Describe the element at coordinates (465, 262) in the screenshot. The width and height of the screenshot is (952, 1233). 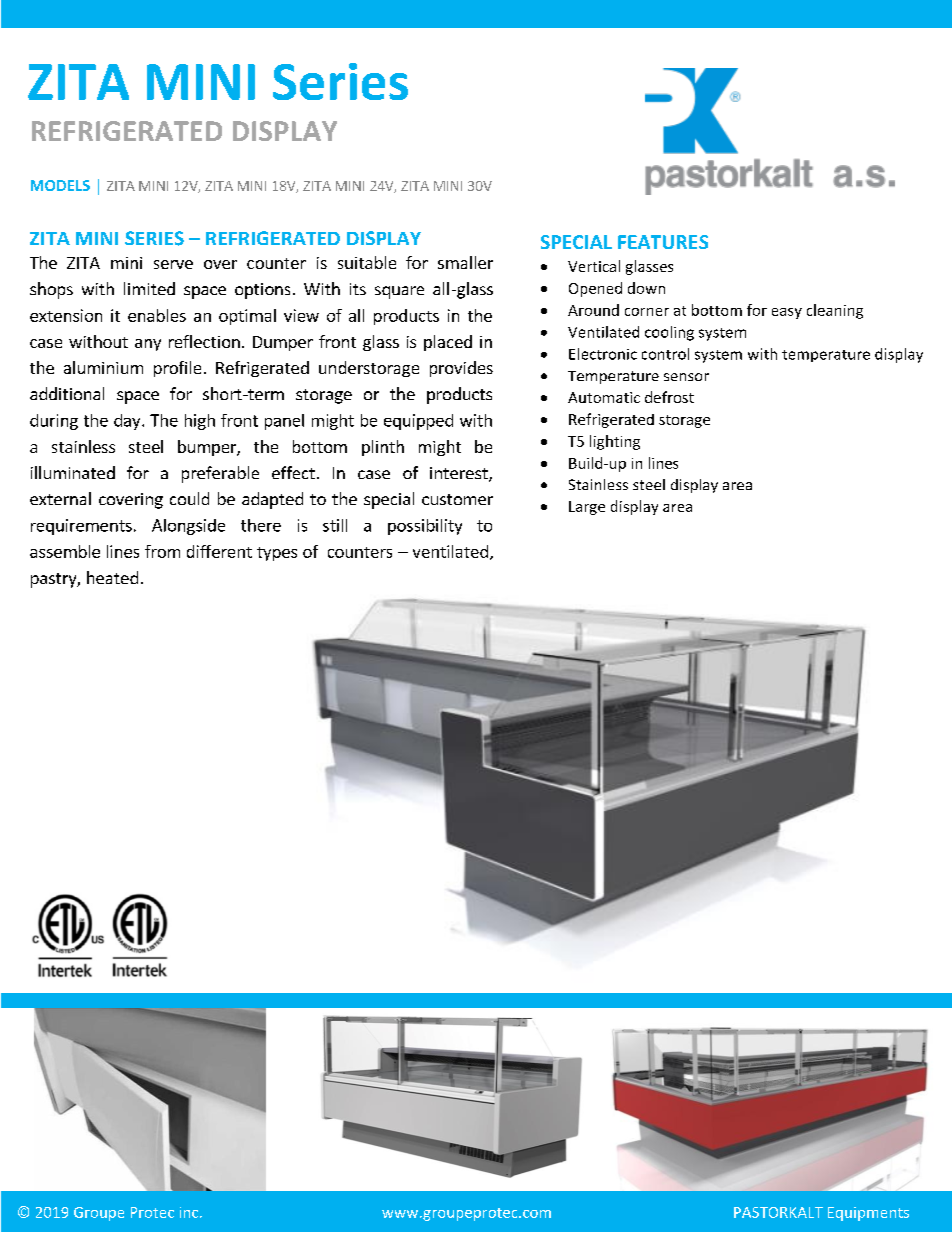
I see `smaller` at that location.
